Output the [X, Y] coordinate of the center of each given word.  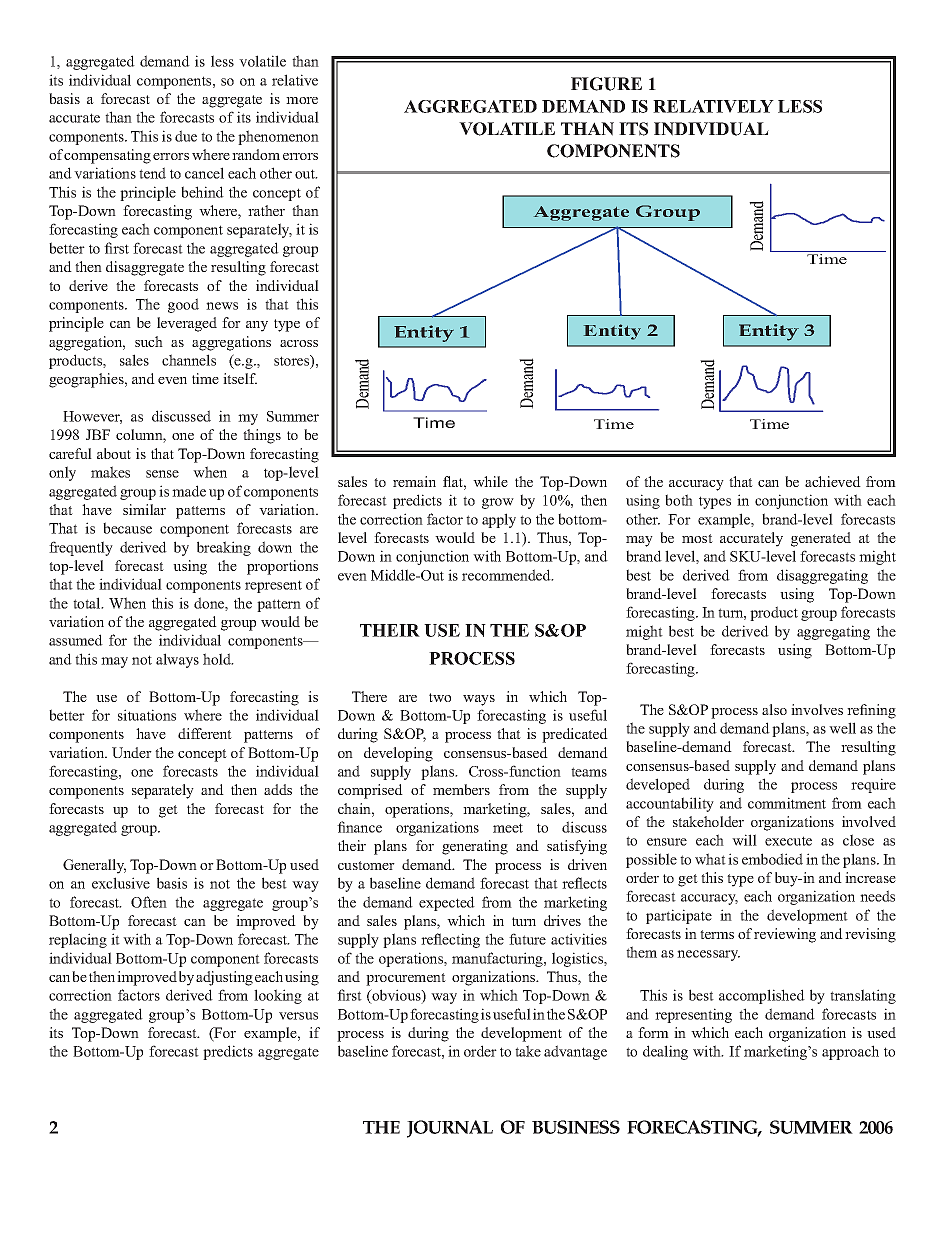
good [183, 305]
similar [144, 509]
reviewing [785, 935]
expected [447, 903]
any [257, 326]
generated [821, 539]
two [440, 697]
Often [149, 902]
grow [498, 503]
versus [298, 1016]
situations [147, 715]
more [302, 100]
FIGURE [606, 84]
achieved [833, 481]
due [186, 136]
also [774, 709]
